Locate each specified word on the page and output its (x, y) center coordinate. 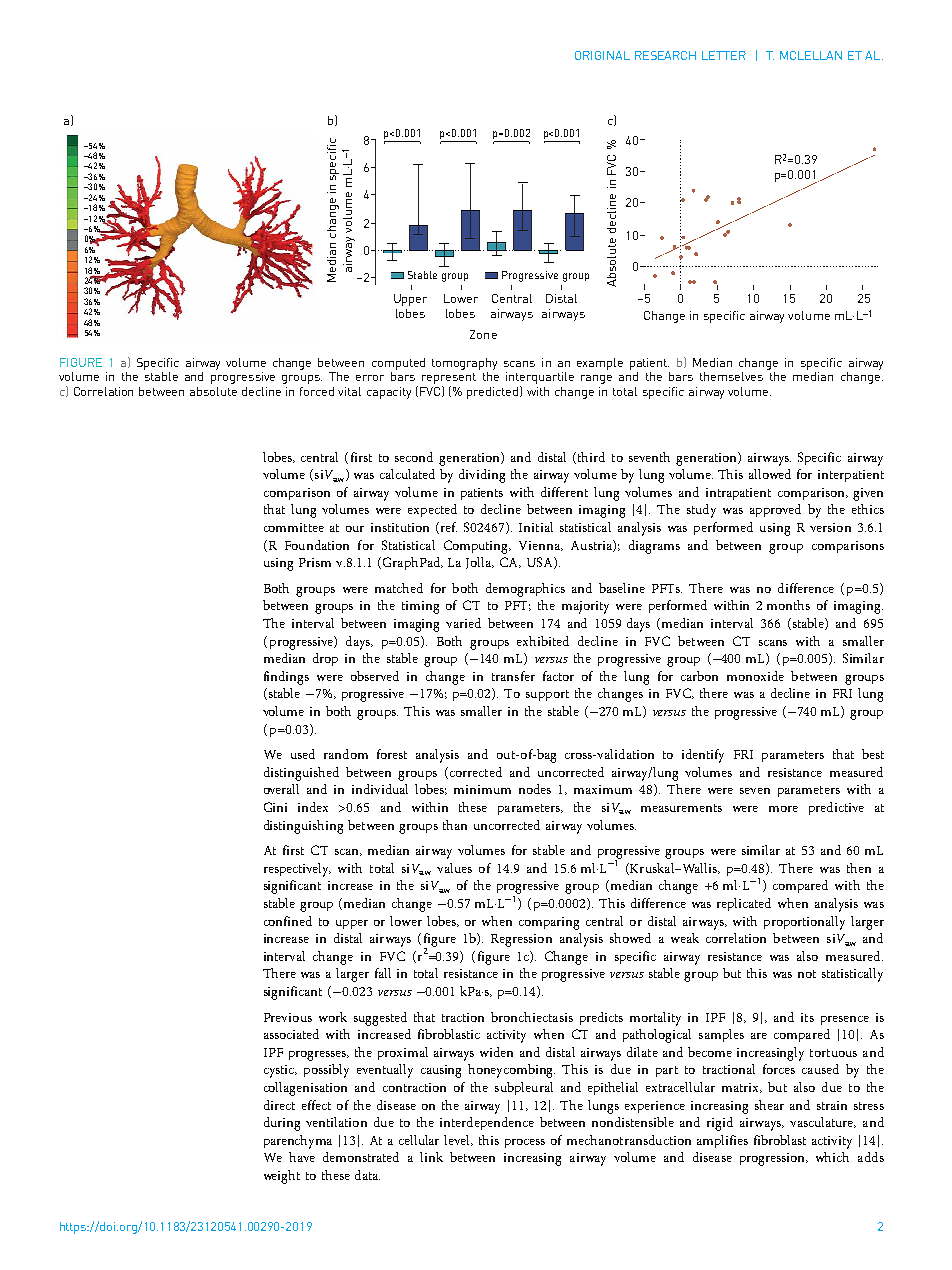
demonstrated (361, 1157)
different (564, 492)
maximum (603, 789)
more (783, 809)
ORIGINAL (602, 55)
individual (380, 789)
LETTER (724, 55)
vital (349, 391)
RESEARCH (665, 55)
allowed (770, 474)
